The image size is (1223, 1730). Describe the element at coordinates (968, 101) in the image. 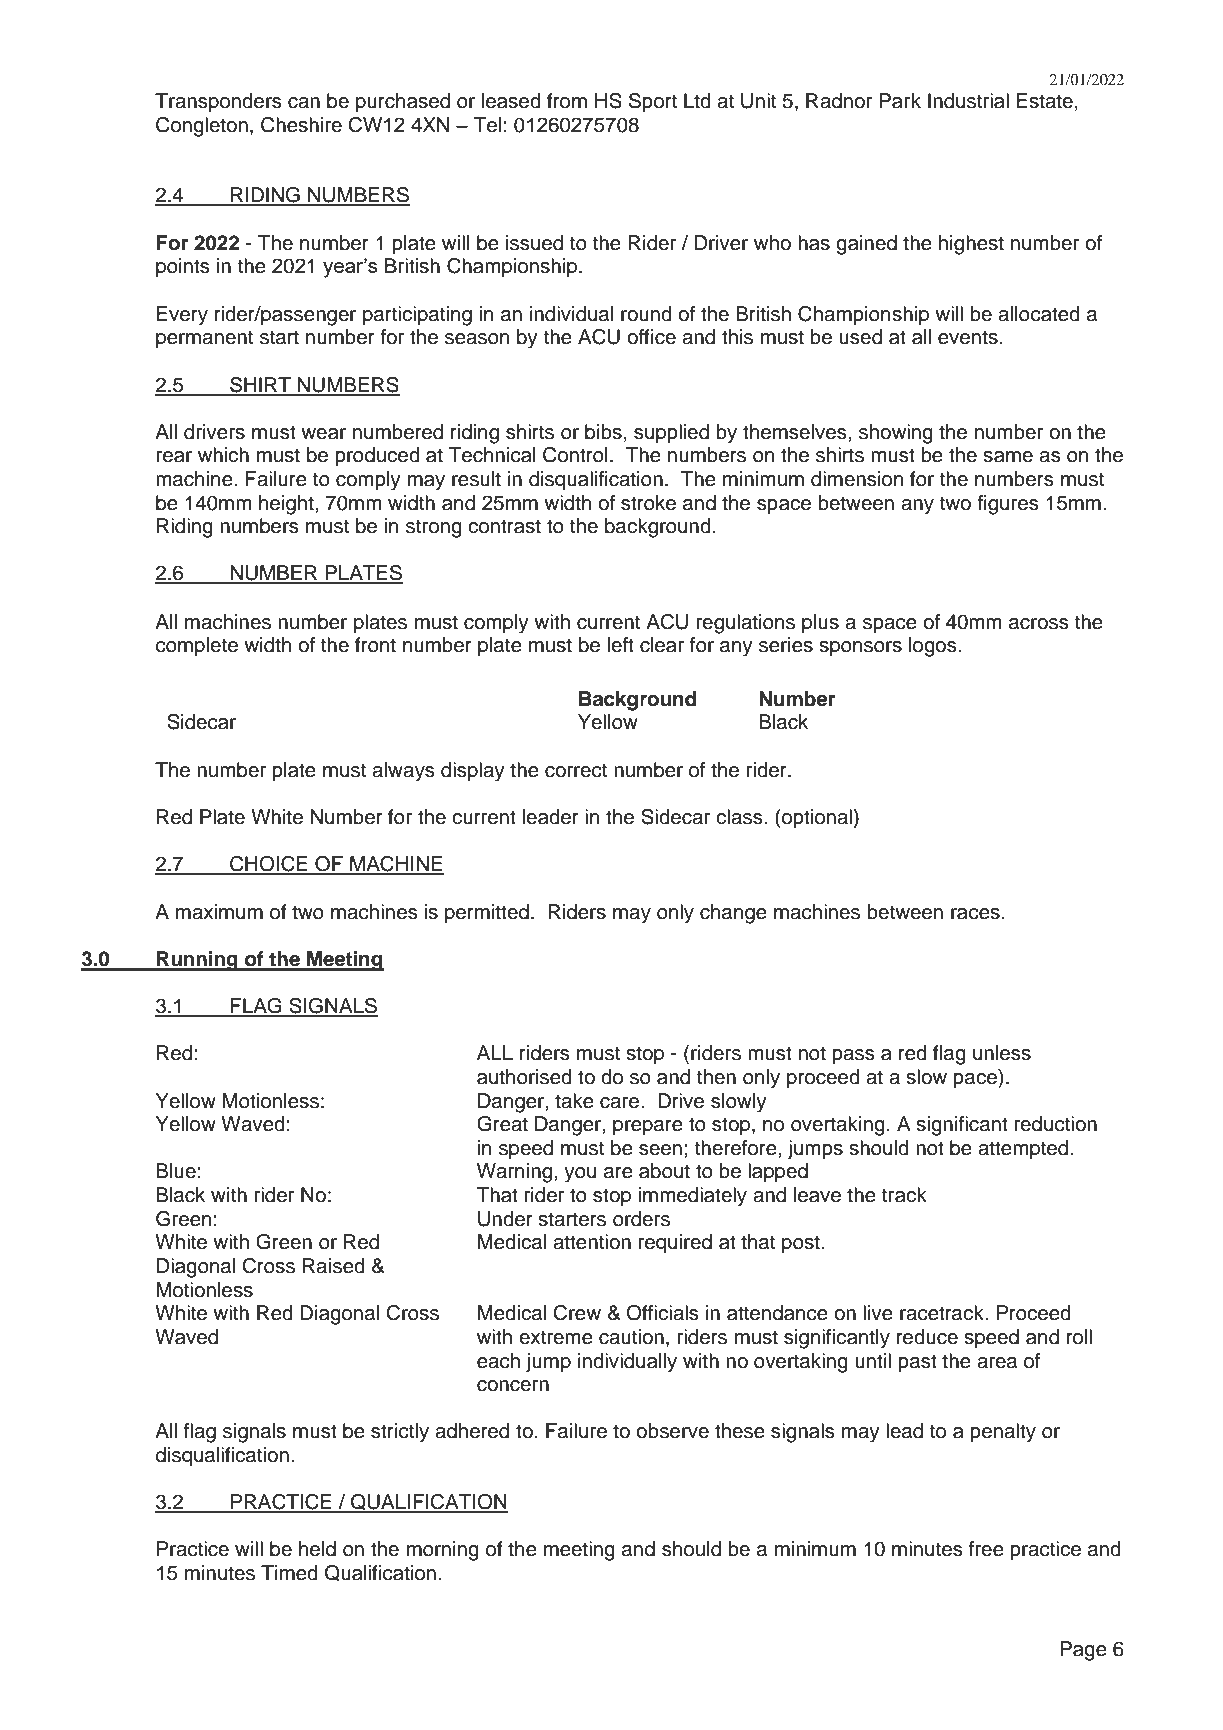

I see `Industrial` at that location.
